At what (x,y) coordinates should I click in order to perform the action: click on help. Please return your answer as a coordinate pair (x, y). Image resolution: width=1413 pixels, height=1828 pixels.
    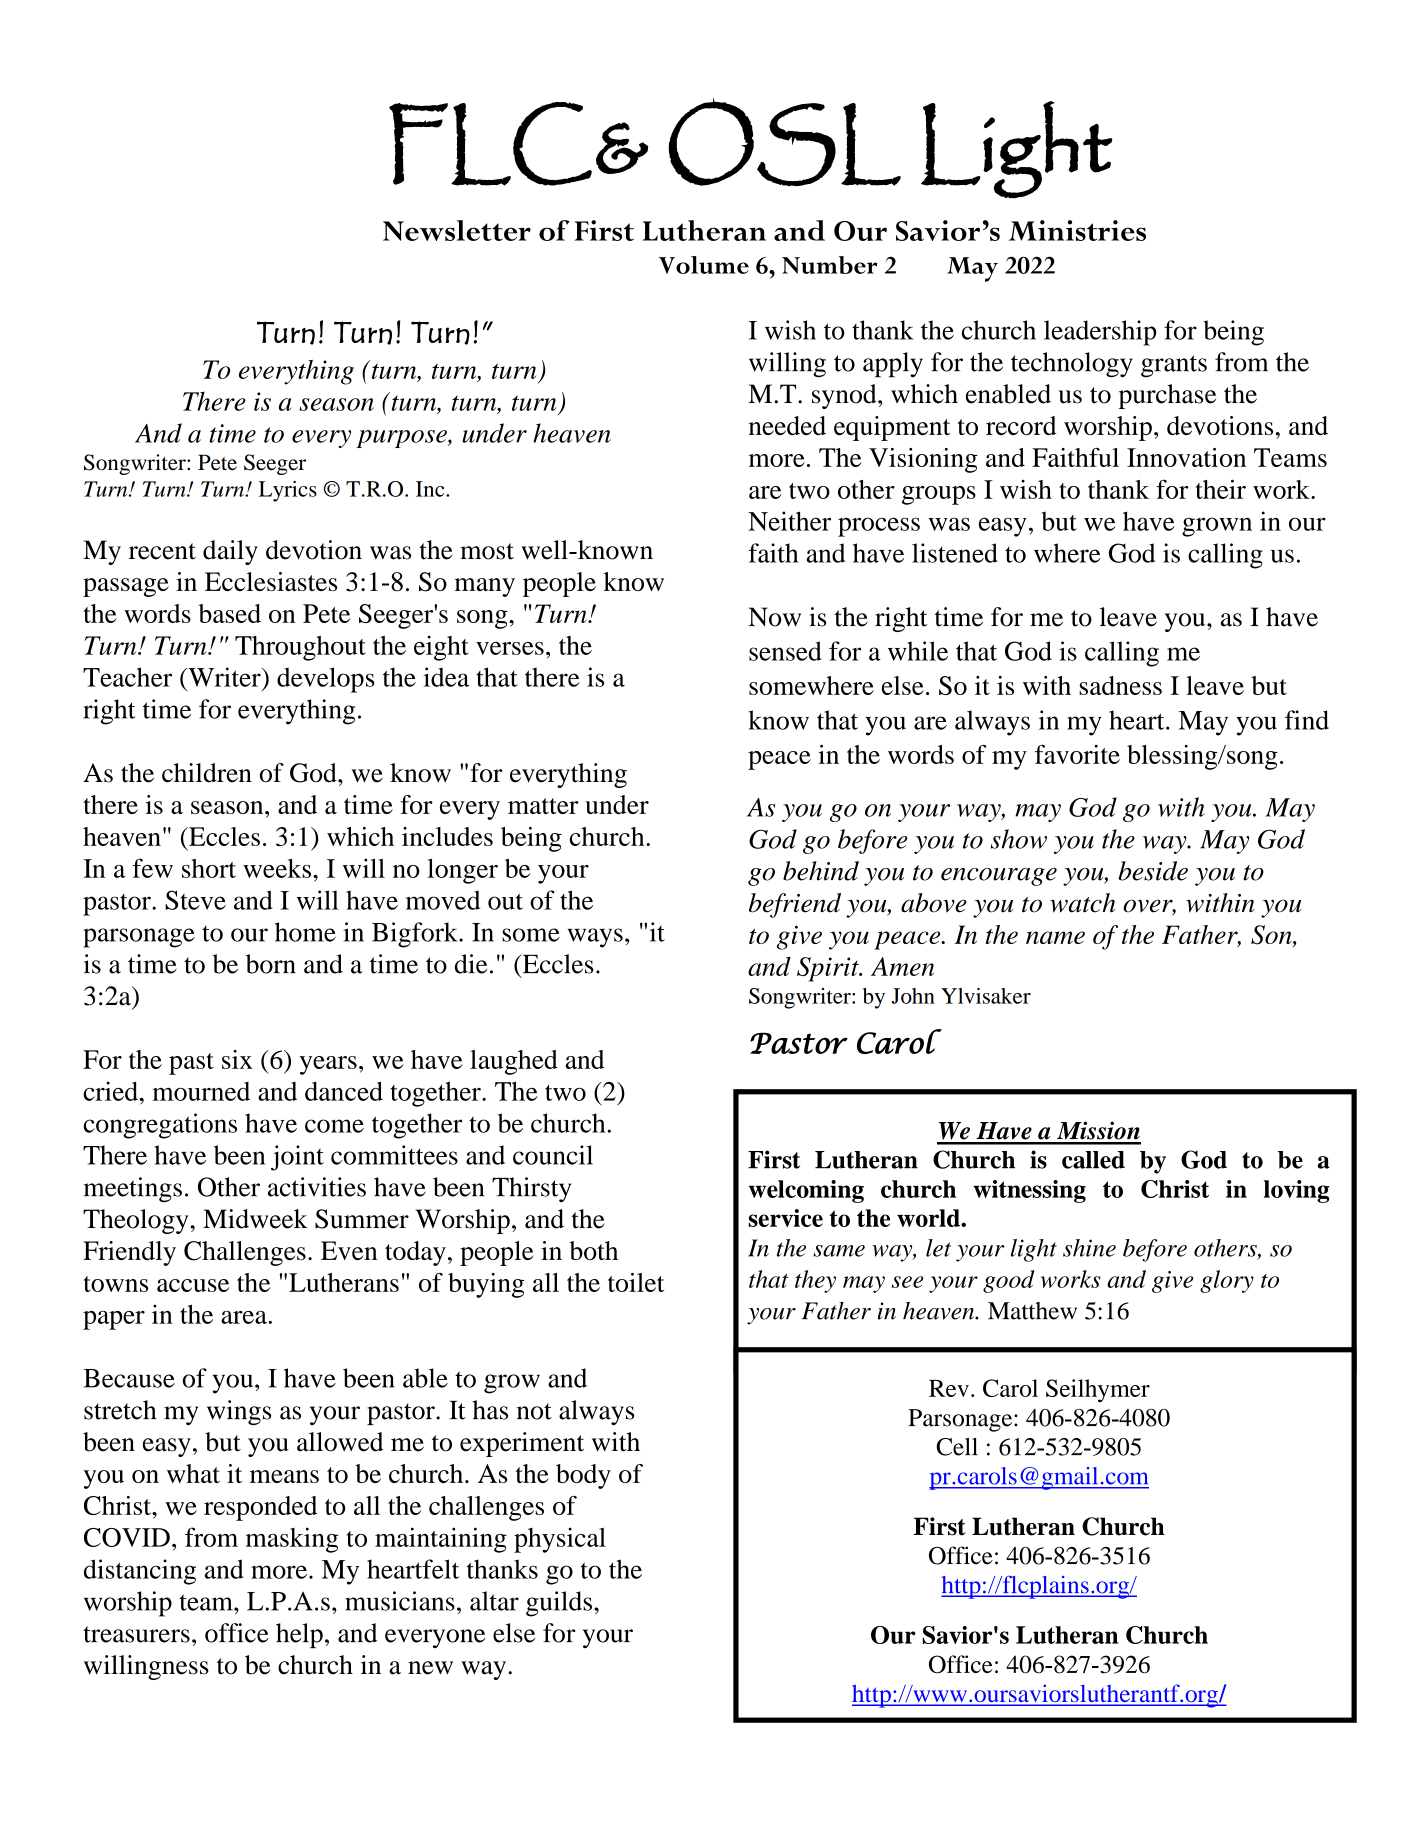
    Looking at the image, I should click on (299, 1635).
